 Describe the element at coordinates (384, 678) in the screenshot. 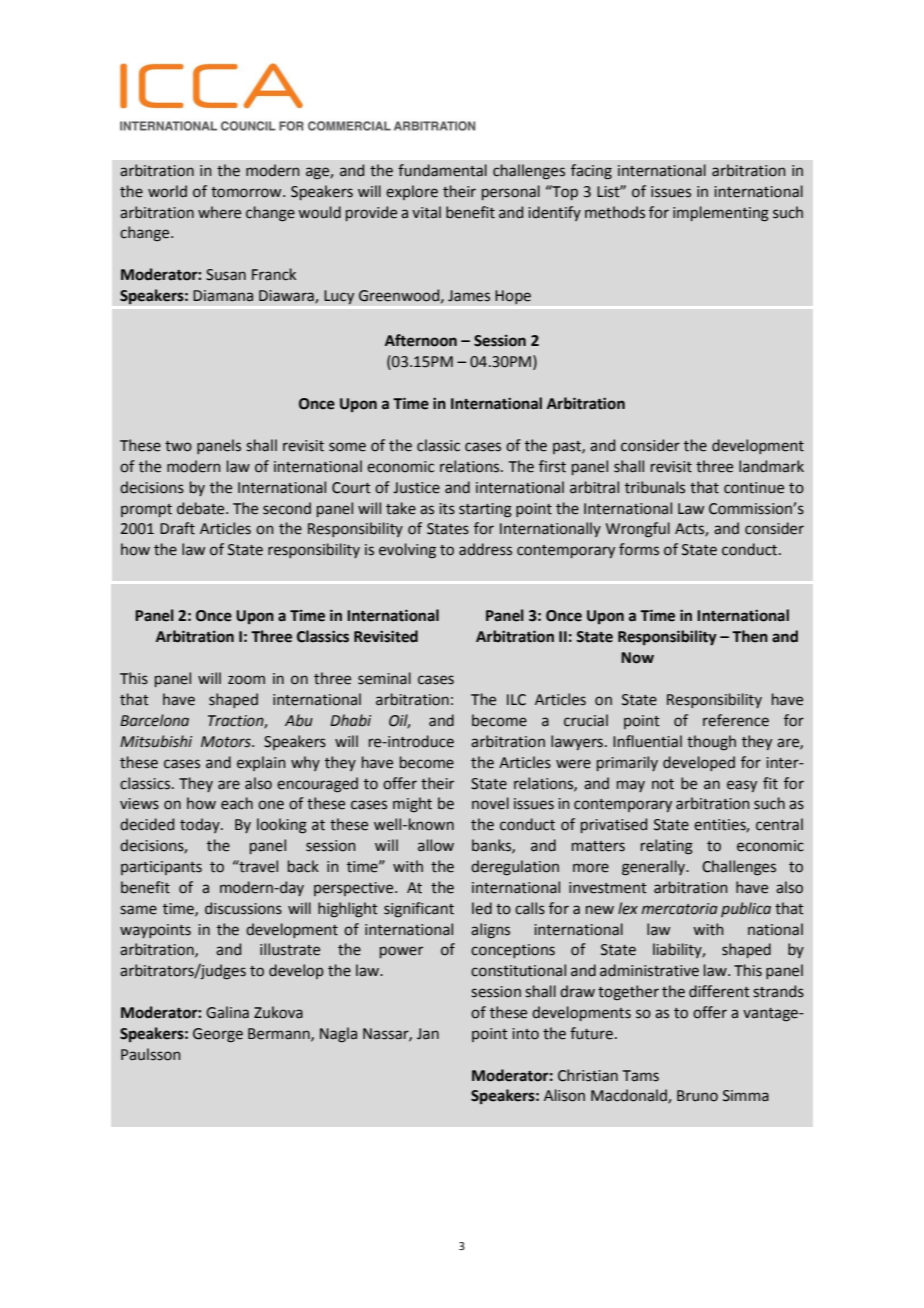

I see `seminal` at that location.
